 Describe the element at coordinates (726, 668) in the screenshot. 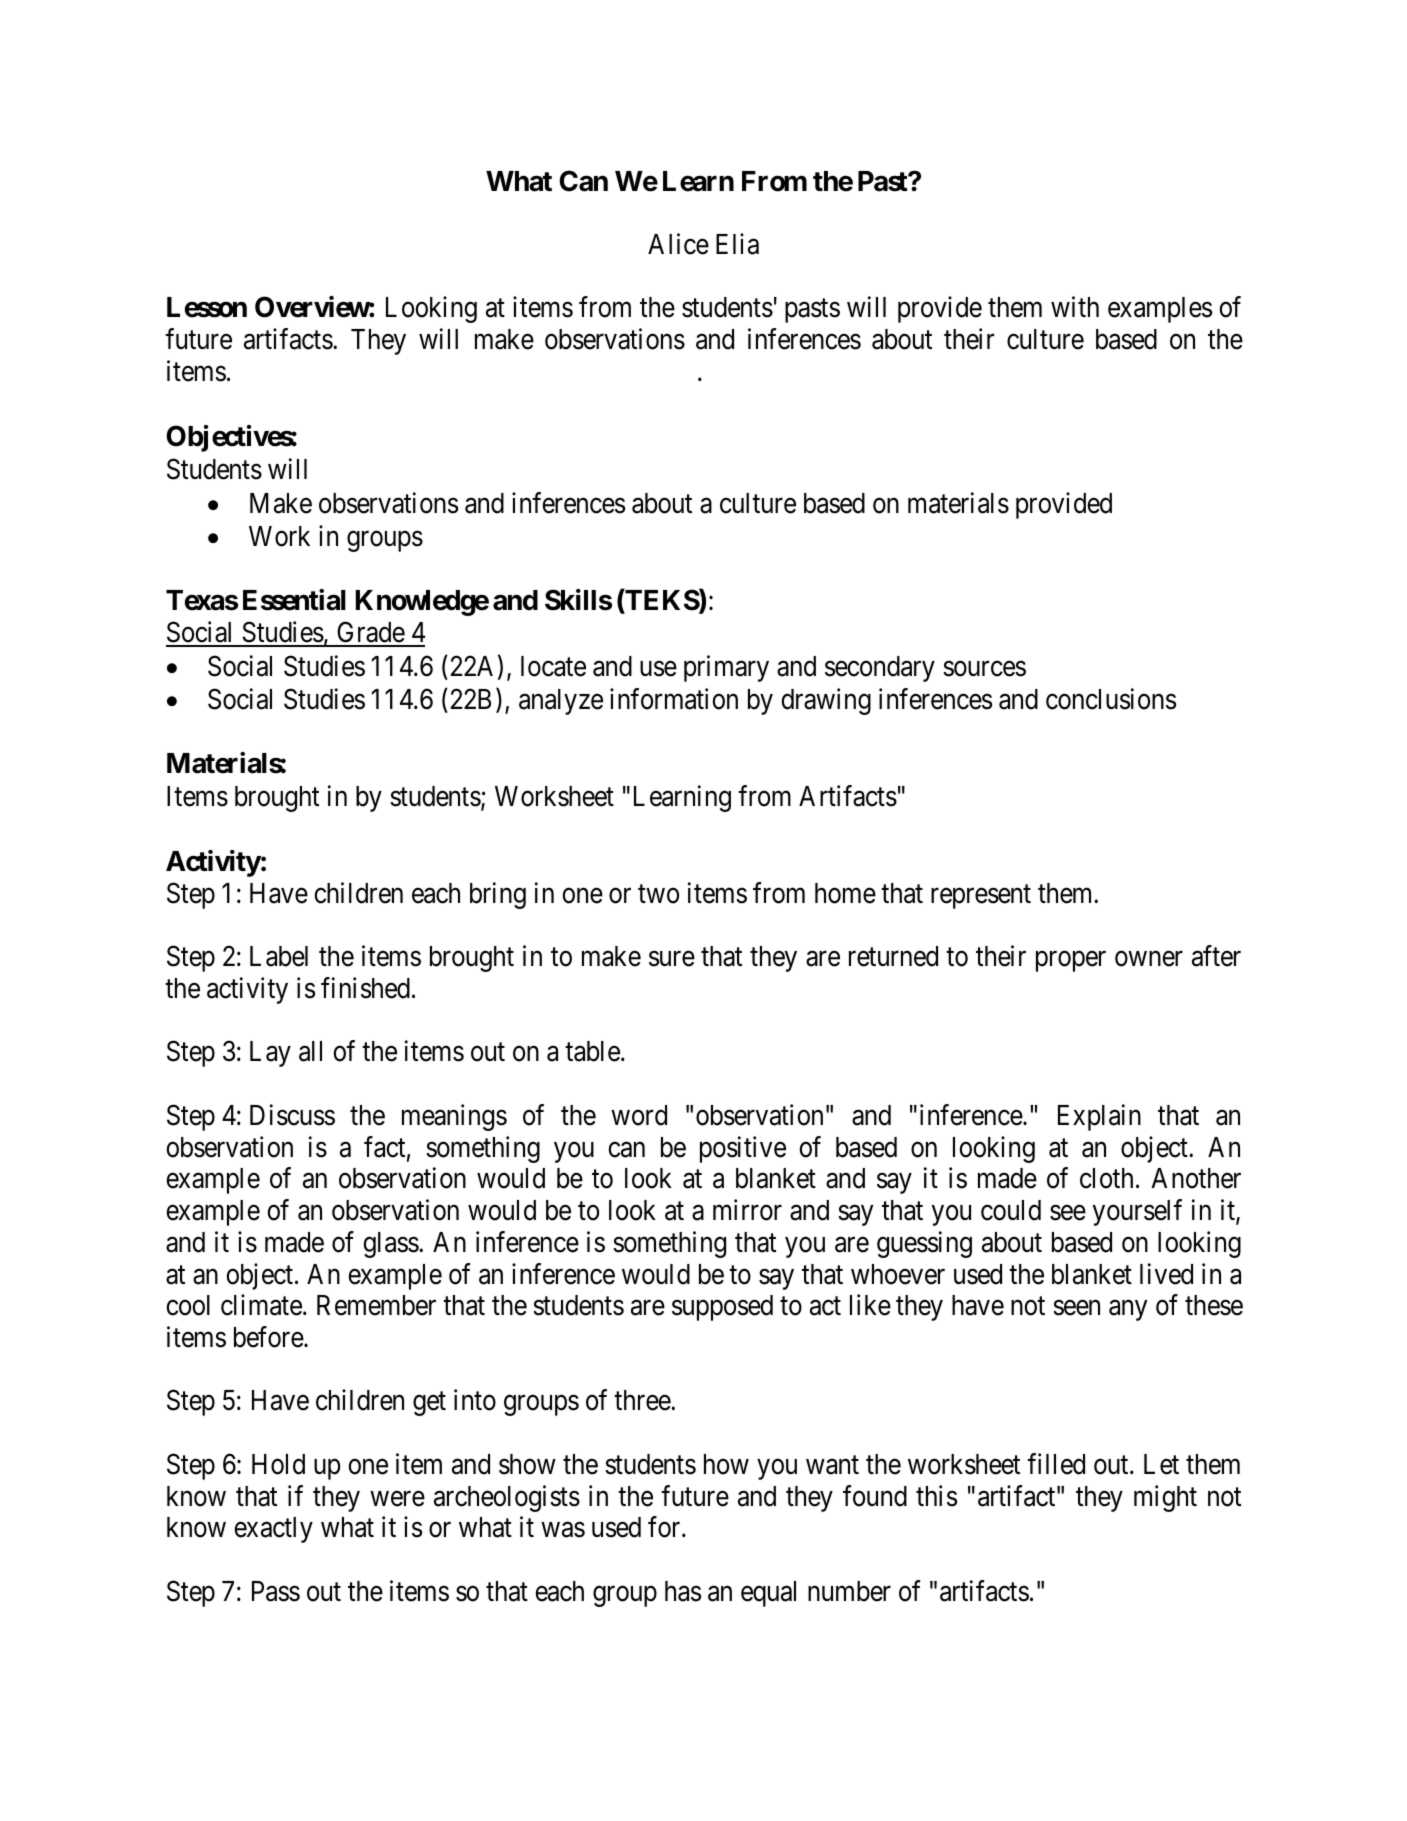

I see `primary` at that location.
